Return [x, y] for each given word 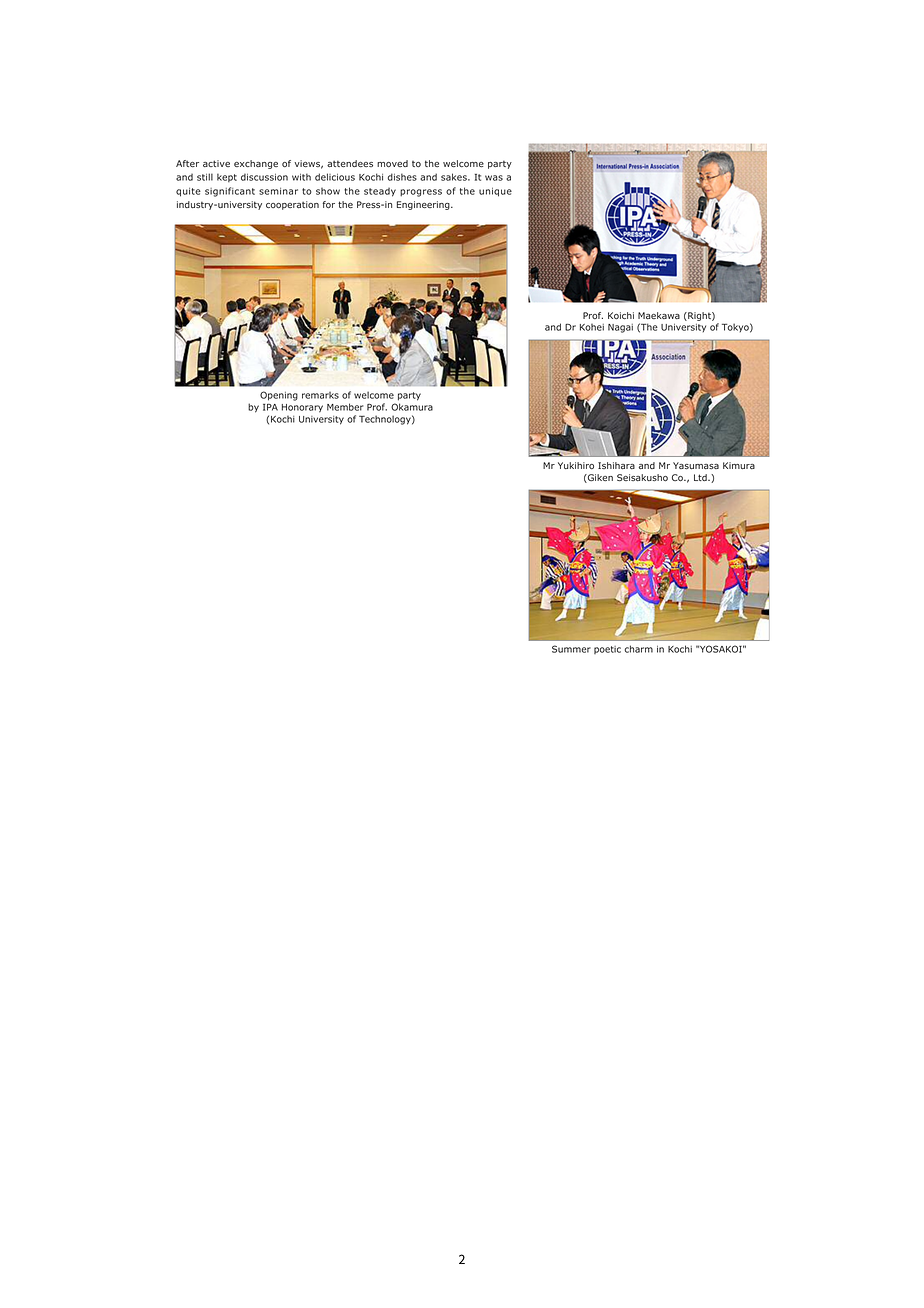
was [494, 178]
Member [345, 407]
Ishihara [616, 465]
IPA [270, 407]
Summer [571, 649]
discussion [264, 177]
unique [495, 192]
